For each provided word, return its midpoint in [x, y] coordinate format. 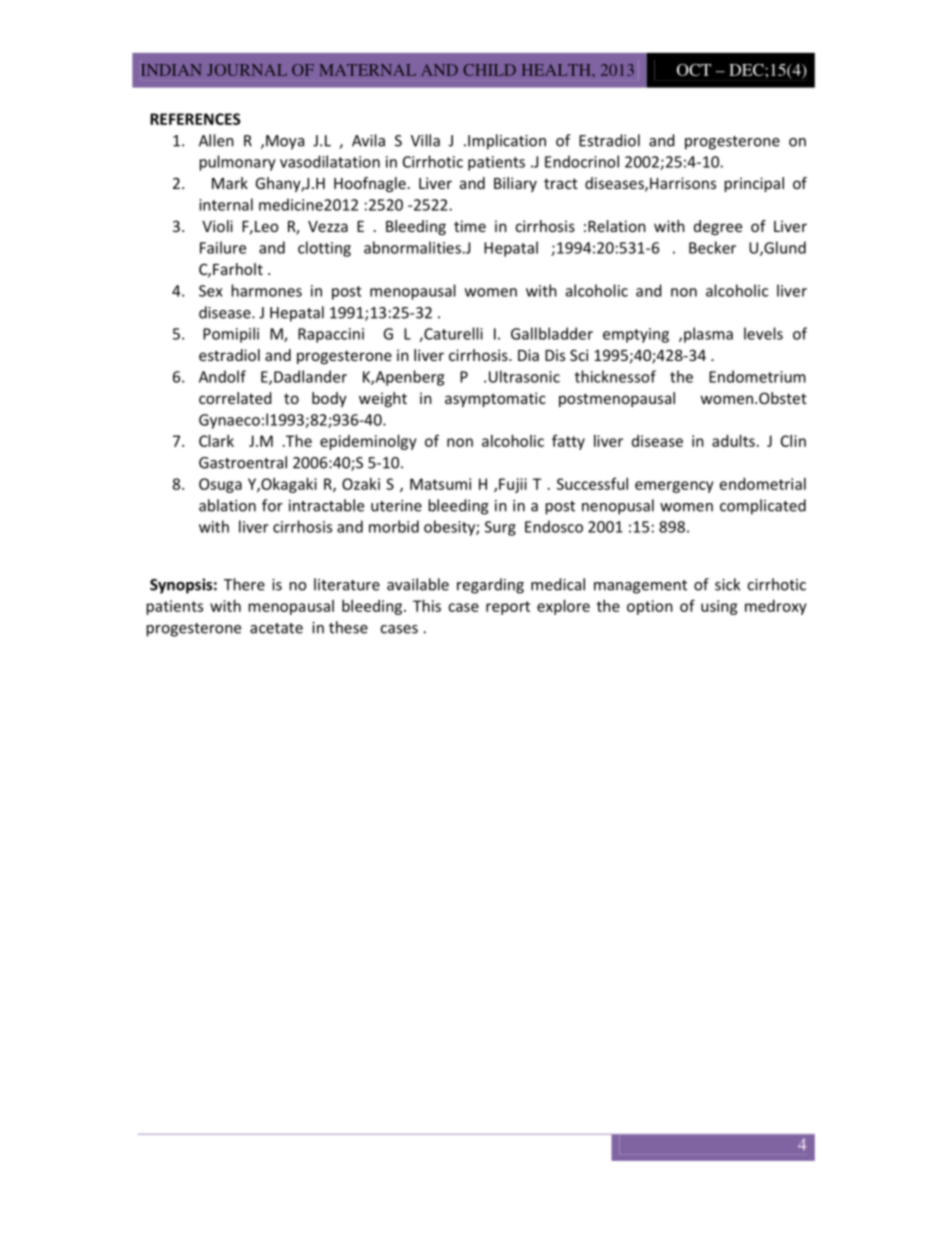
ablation [227, 505]
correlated [235, 398]
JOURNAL [247, 70]
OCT [694, 70]
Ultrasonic [524, 376]
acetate [276, 628]
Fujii [513, 485]
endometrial [763, 484]
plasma [708, 335]
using [719, 607]
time [470, 226]
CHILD [489, 70]
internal [226, 204]
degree [718, 227]
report [508, 608]
